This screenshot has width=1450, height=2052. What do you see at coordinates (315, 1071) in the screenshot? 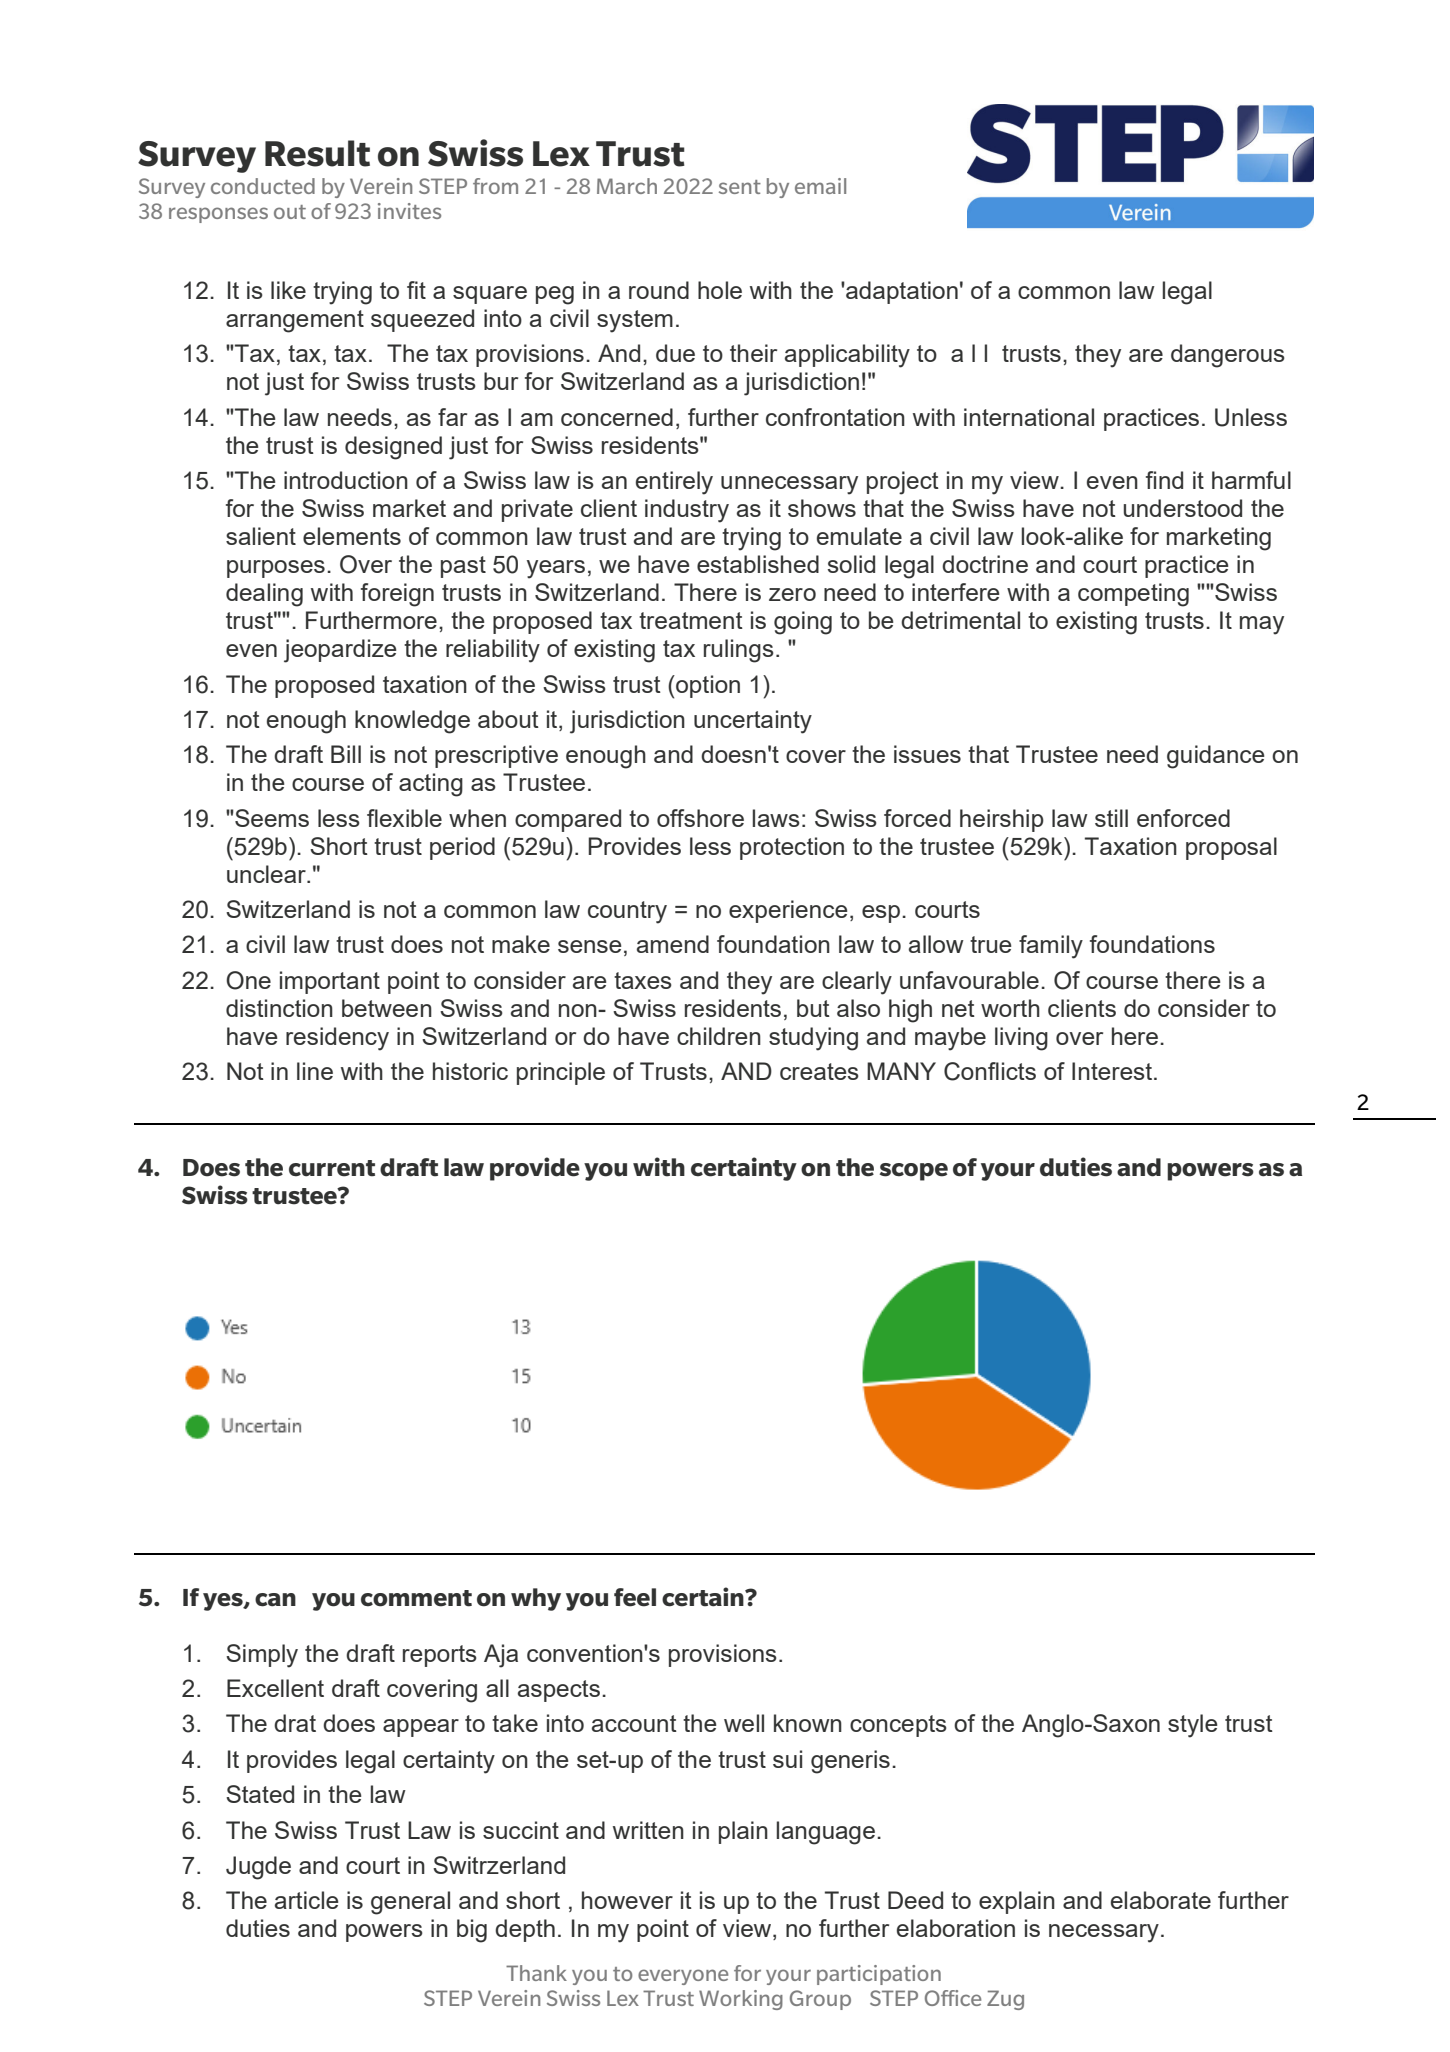
I see `line` at bounding box center [315, 1071].
